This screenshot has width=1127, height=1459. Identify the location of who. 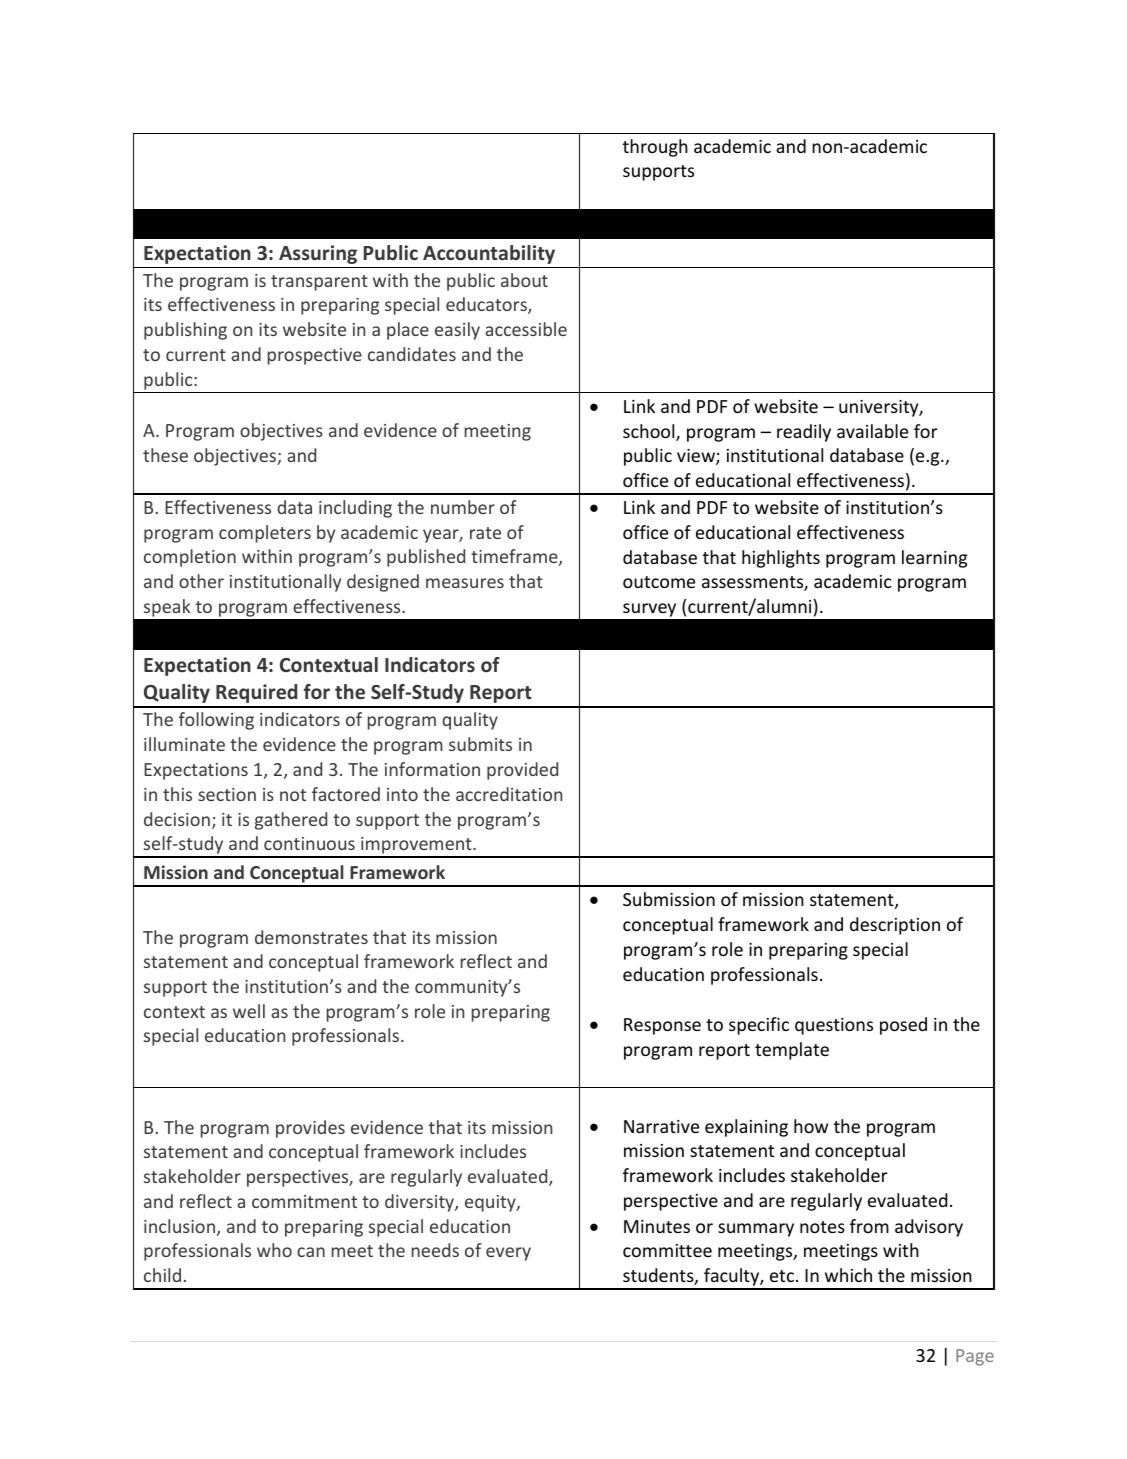
(274, 1250).
